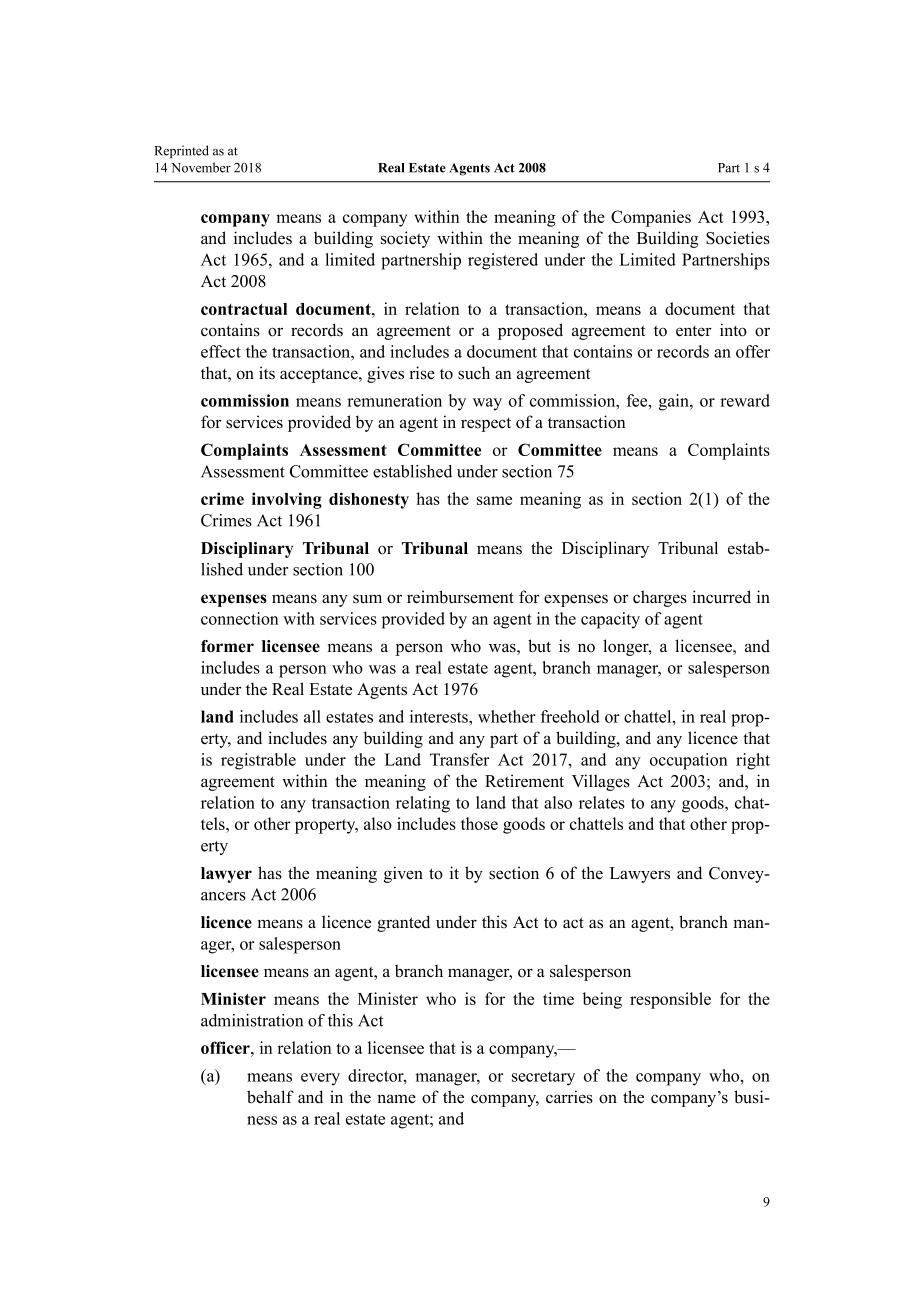 The width and height of the document is (924, 1308). I want to click on given, so click(403, 874).
